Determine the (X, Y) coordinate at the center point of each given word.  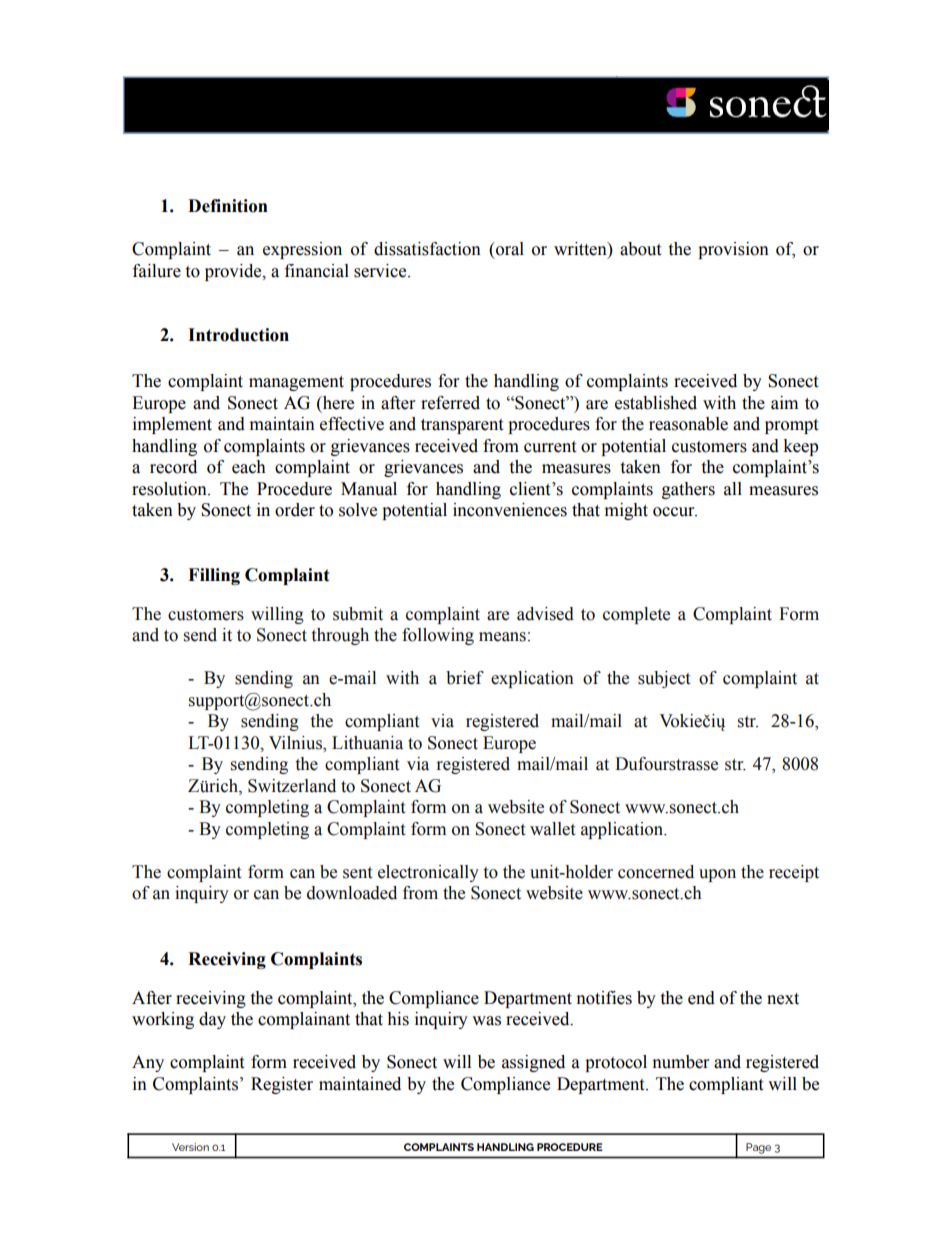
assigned (533, 1063)
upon (717, 875)
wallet (552, 829)
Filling (214, 576)
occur (675, 512)
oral (509, 249)
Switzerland (292, 786)
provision (733, 250)
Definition (228, 206)
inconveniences (510, 510)
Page (758, 1148)
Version (190, 1147)
